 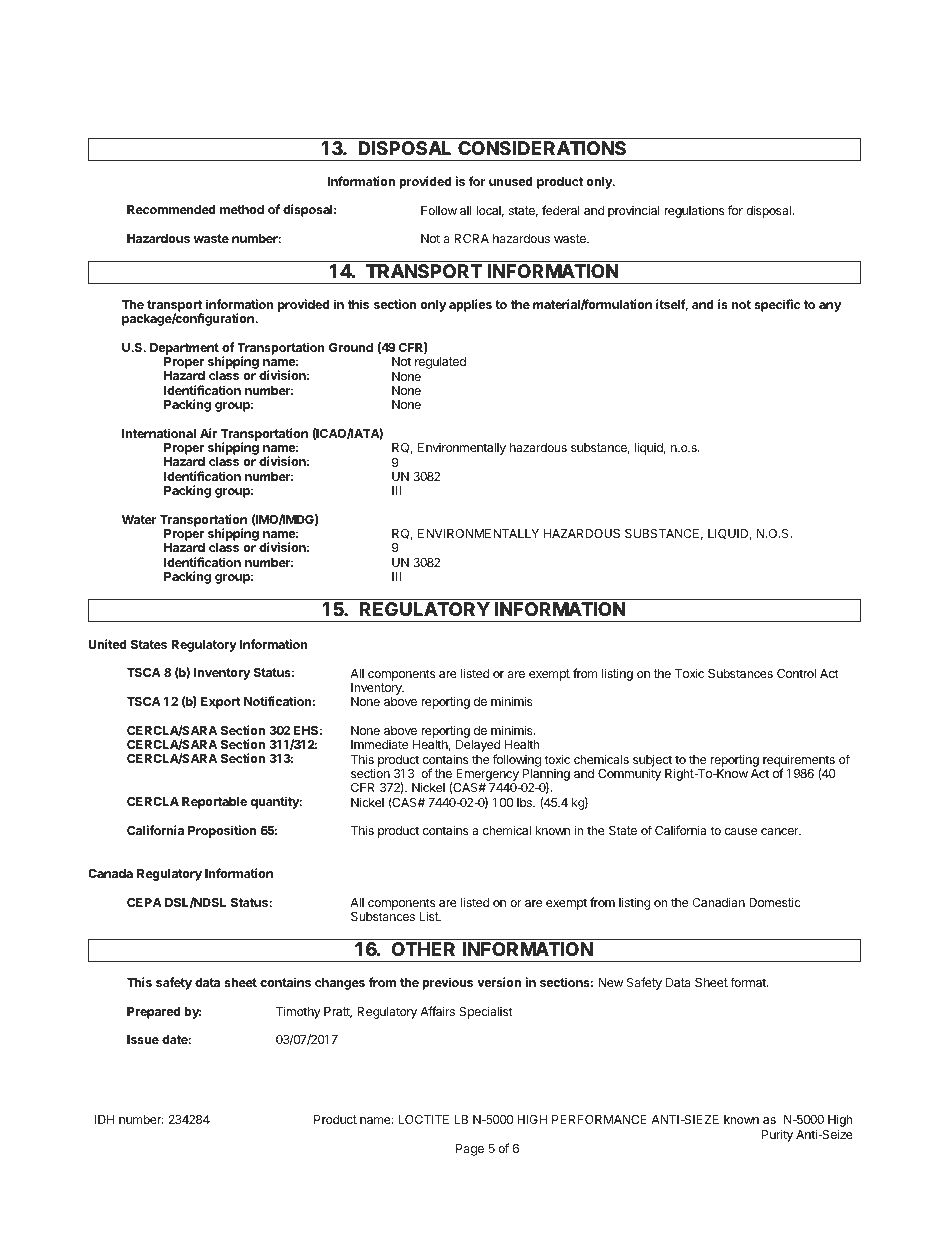 I want to click on LOCTITE, so click(x=424, y=1119).
